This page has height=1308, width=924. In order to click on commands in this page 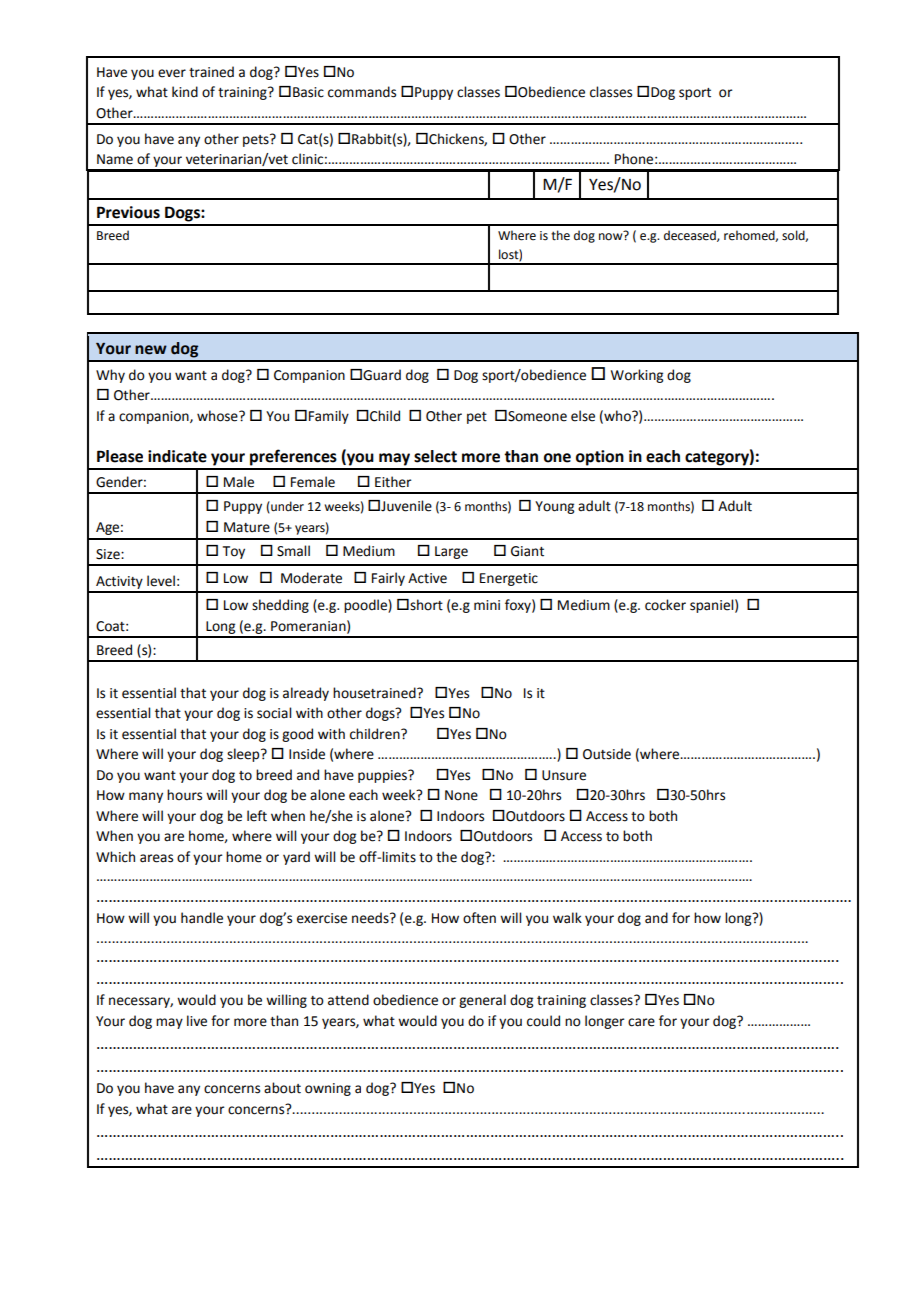, I will do `click(362, 92)`.
